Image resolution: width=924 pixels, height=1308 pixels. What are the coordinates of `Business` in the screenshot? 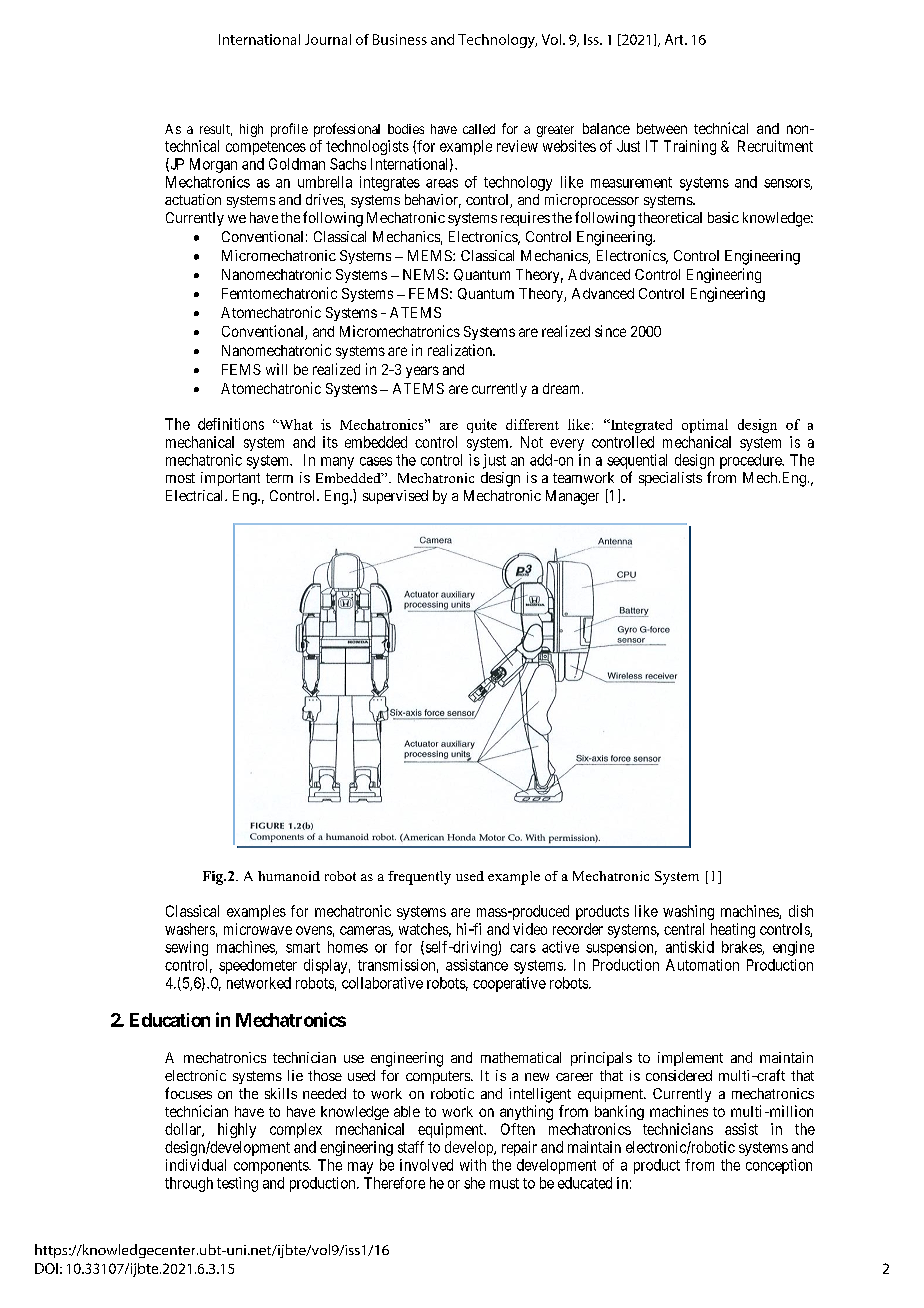 It's located at (400, 39).
